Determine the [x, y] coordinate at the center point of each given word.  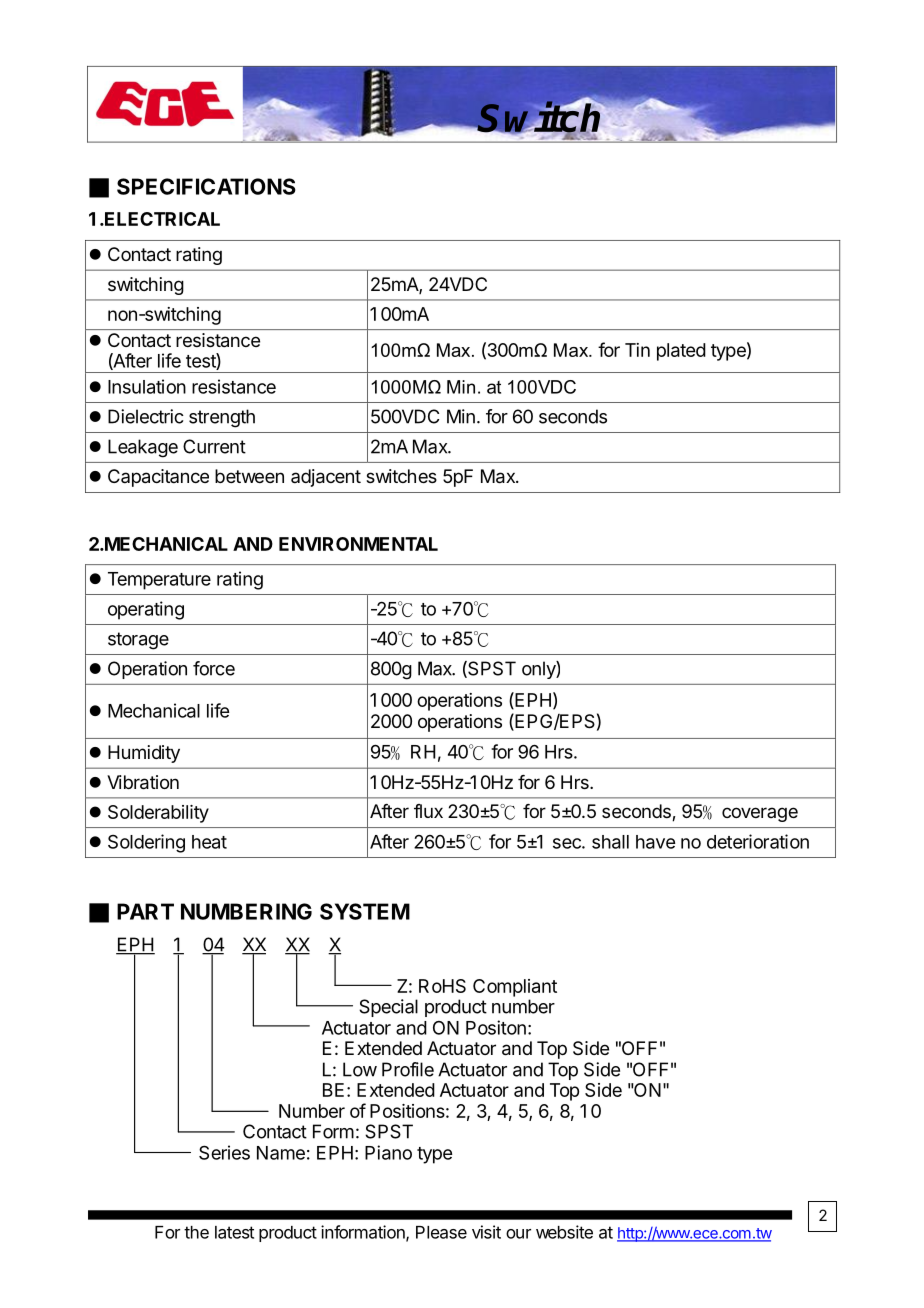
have [655, 842]
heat [209, 842]
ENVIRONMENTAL [358, 544]
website [564, 1232]
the [196, 1232]
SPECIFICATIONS [206, 186]
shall [610, 842]
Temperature [159, 581]
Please [441, 1232]
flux [428, 811]
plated [681, 352]
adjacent [326, 478]
